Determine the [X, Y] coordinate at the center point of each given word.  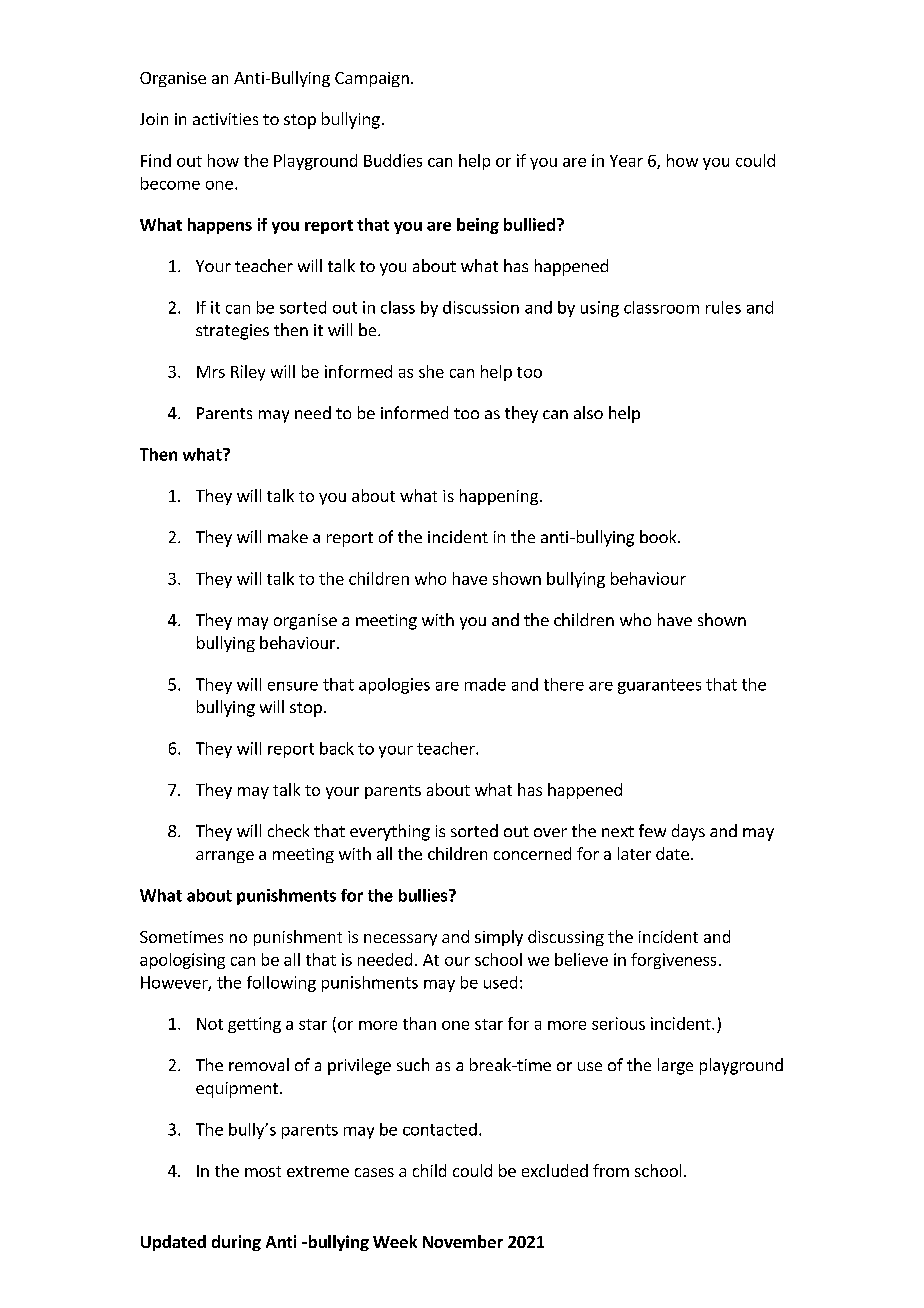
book [659, 536]
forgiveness [673, 961]
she [431, 371]
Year [626, 161]
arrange [225, 857]
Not [210, 1024]
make [288, 536]
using [600, 309]
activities [225, 119]
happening [499, 497]
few [652, 830]
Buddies [393, 160]
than [419, 1023]
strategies [232, 332]
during [236, 1243]
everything [390, 832]
